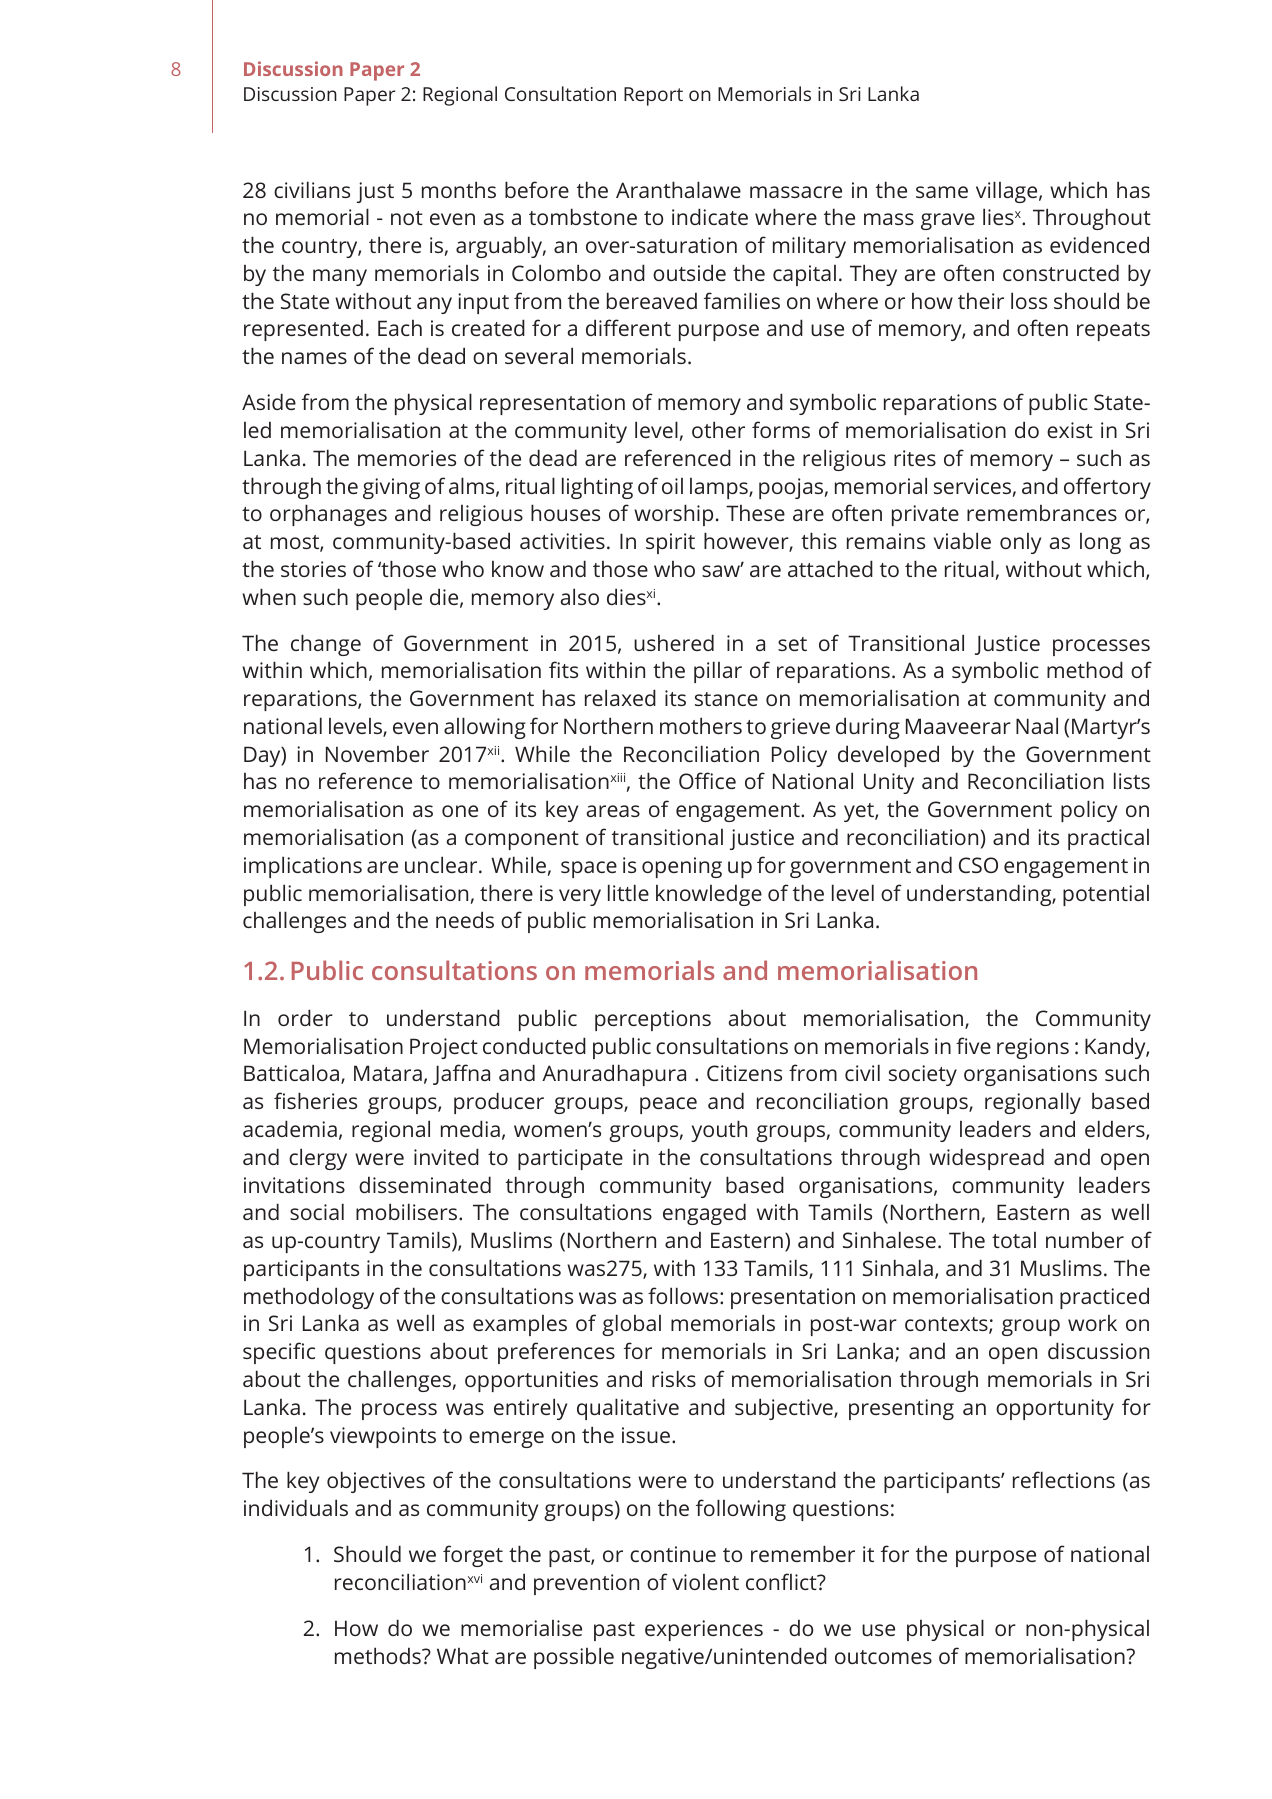 This document has height=1799, width=1272. I want to click on What, so click(463, 1656).
